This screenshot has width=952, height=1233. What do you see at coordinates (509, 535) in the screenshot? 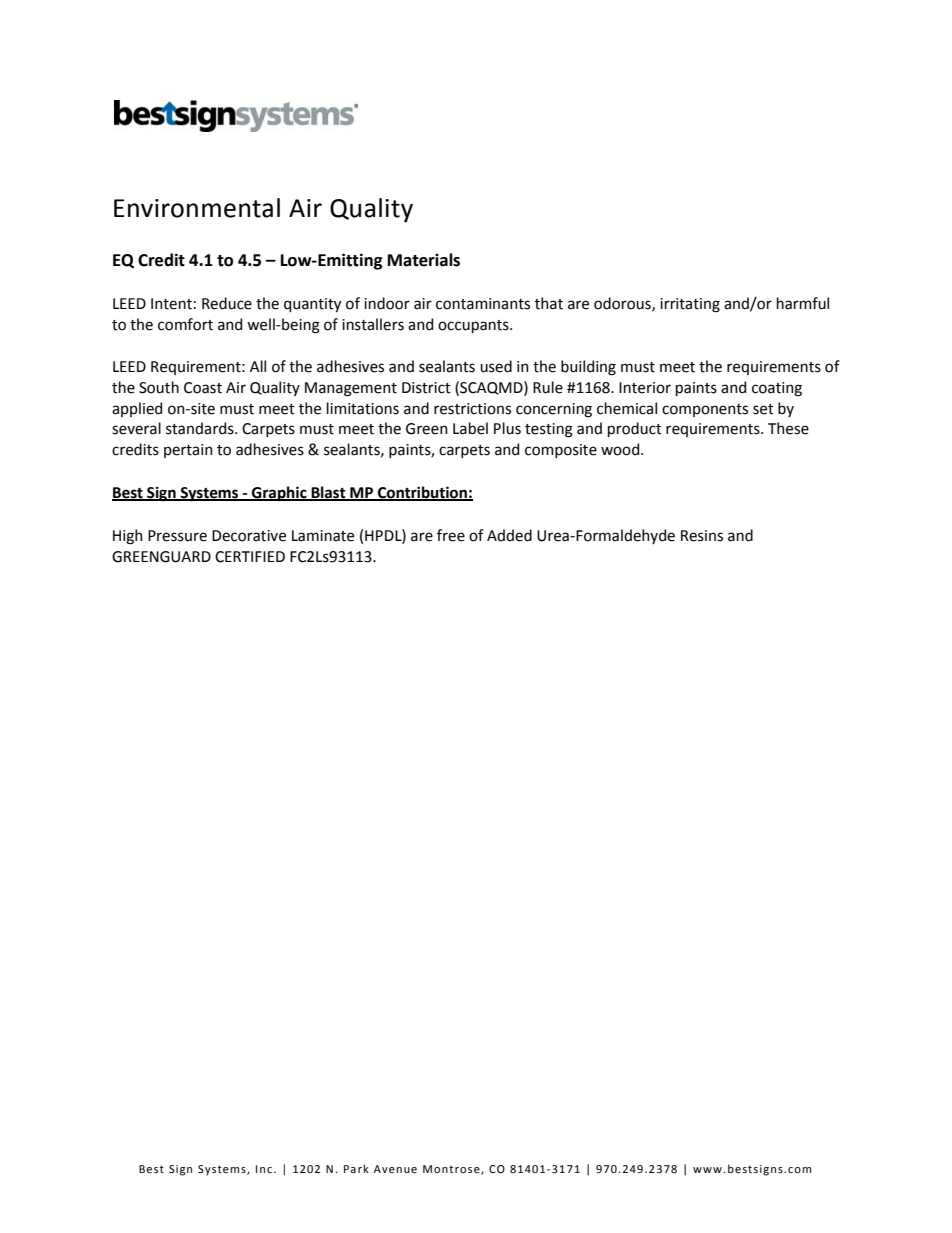
I see `Added` at bounding box center [509, 535].
